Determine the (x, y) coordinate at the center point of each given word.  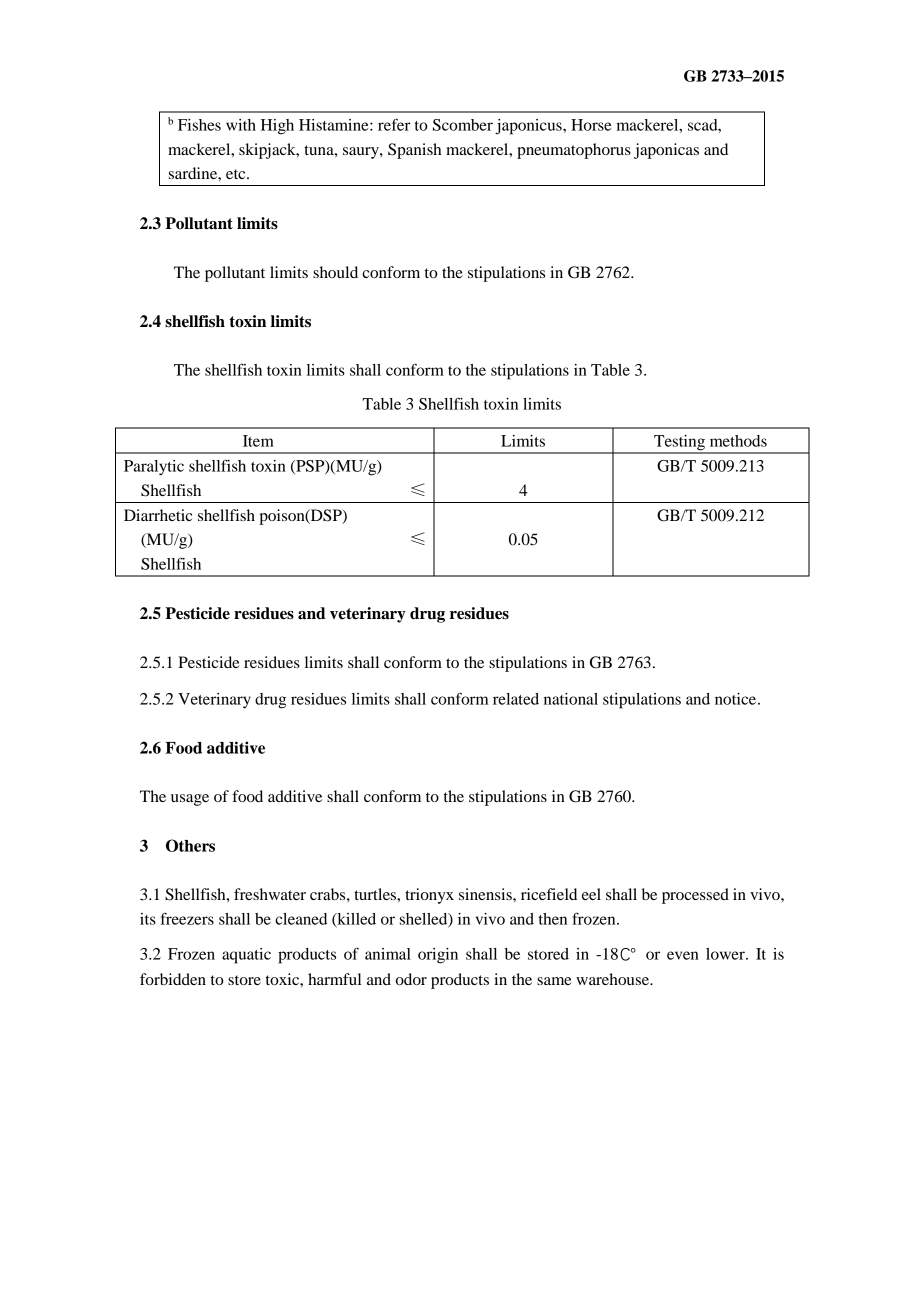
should (335, 272)
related (516, 699)
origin (438, 956)
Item (258, 441)
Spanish (414, 151)
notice (737, 699)
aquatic (246, 956)
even (683, 955)
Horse (591, 125)
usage (190, 800)
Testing (679, 444)
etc (237, 174)
